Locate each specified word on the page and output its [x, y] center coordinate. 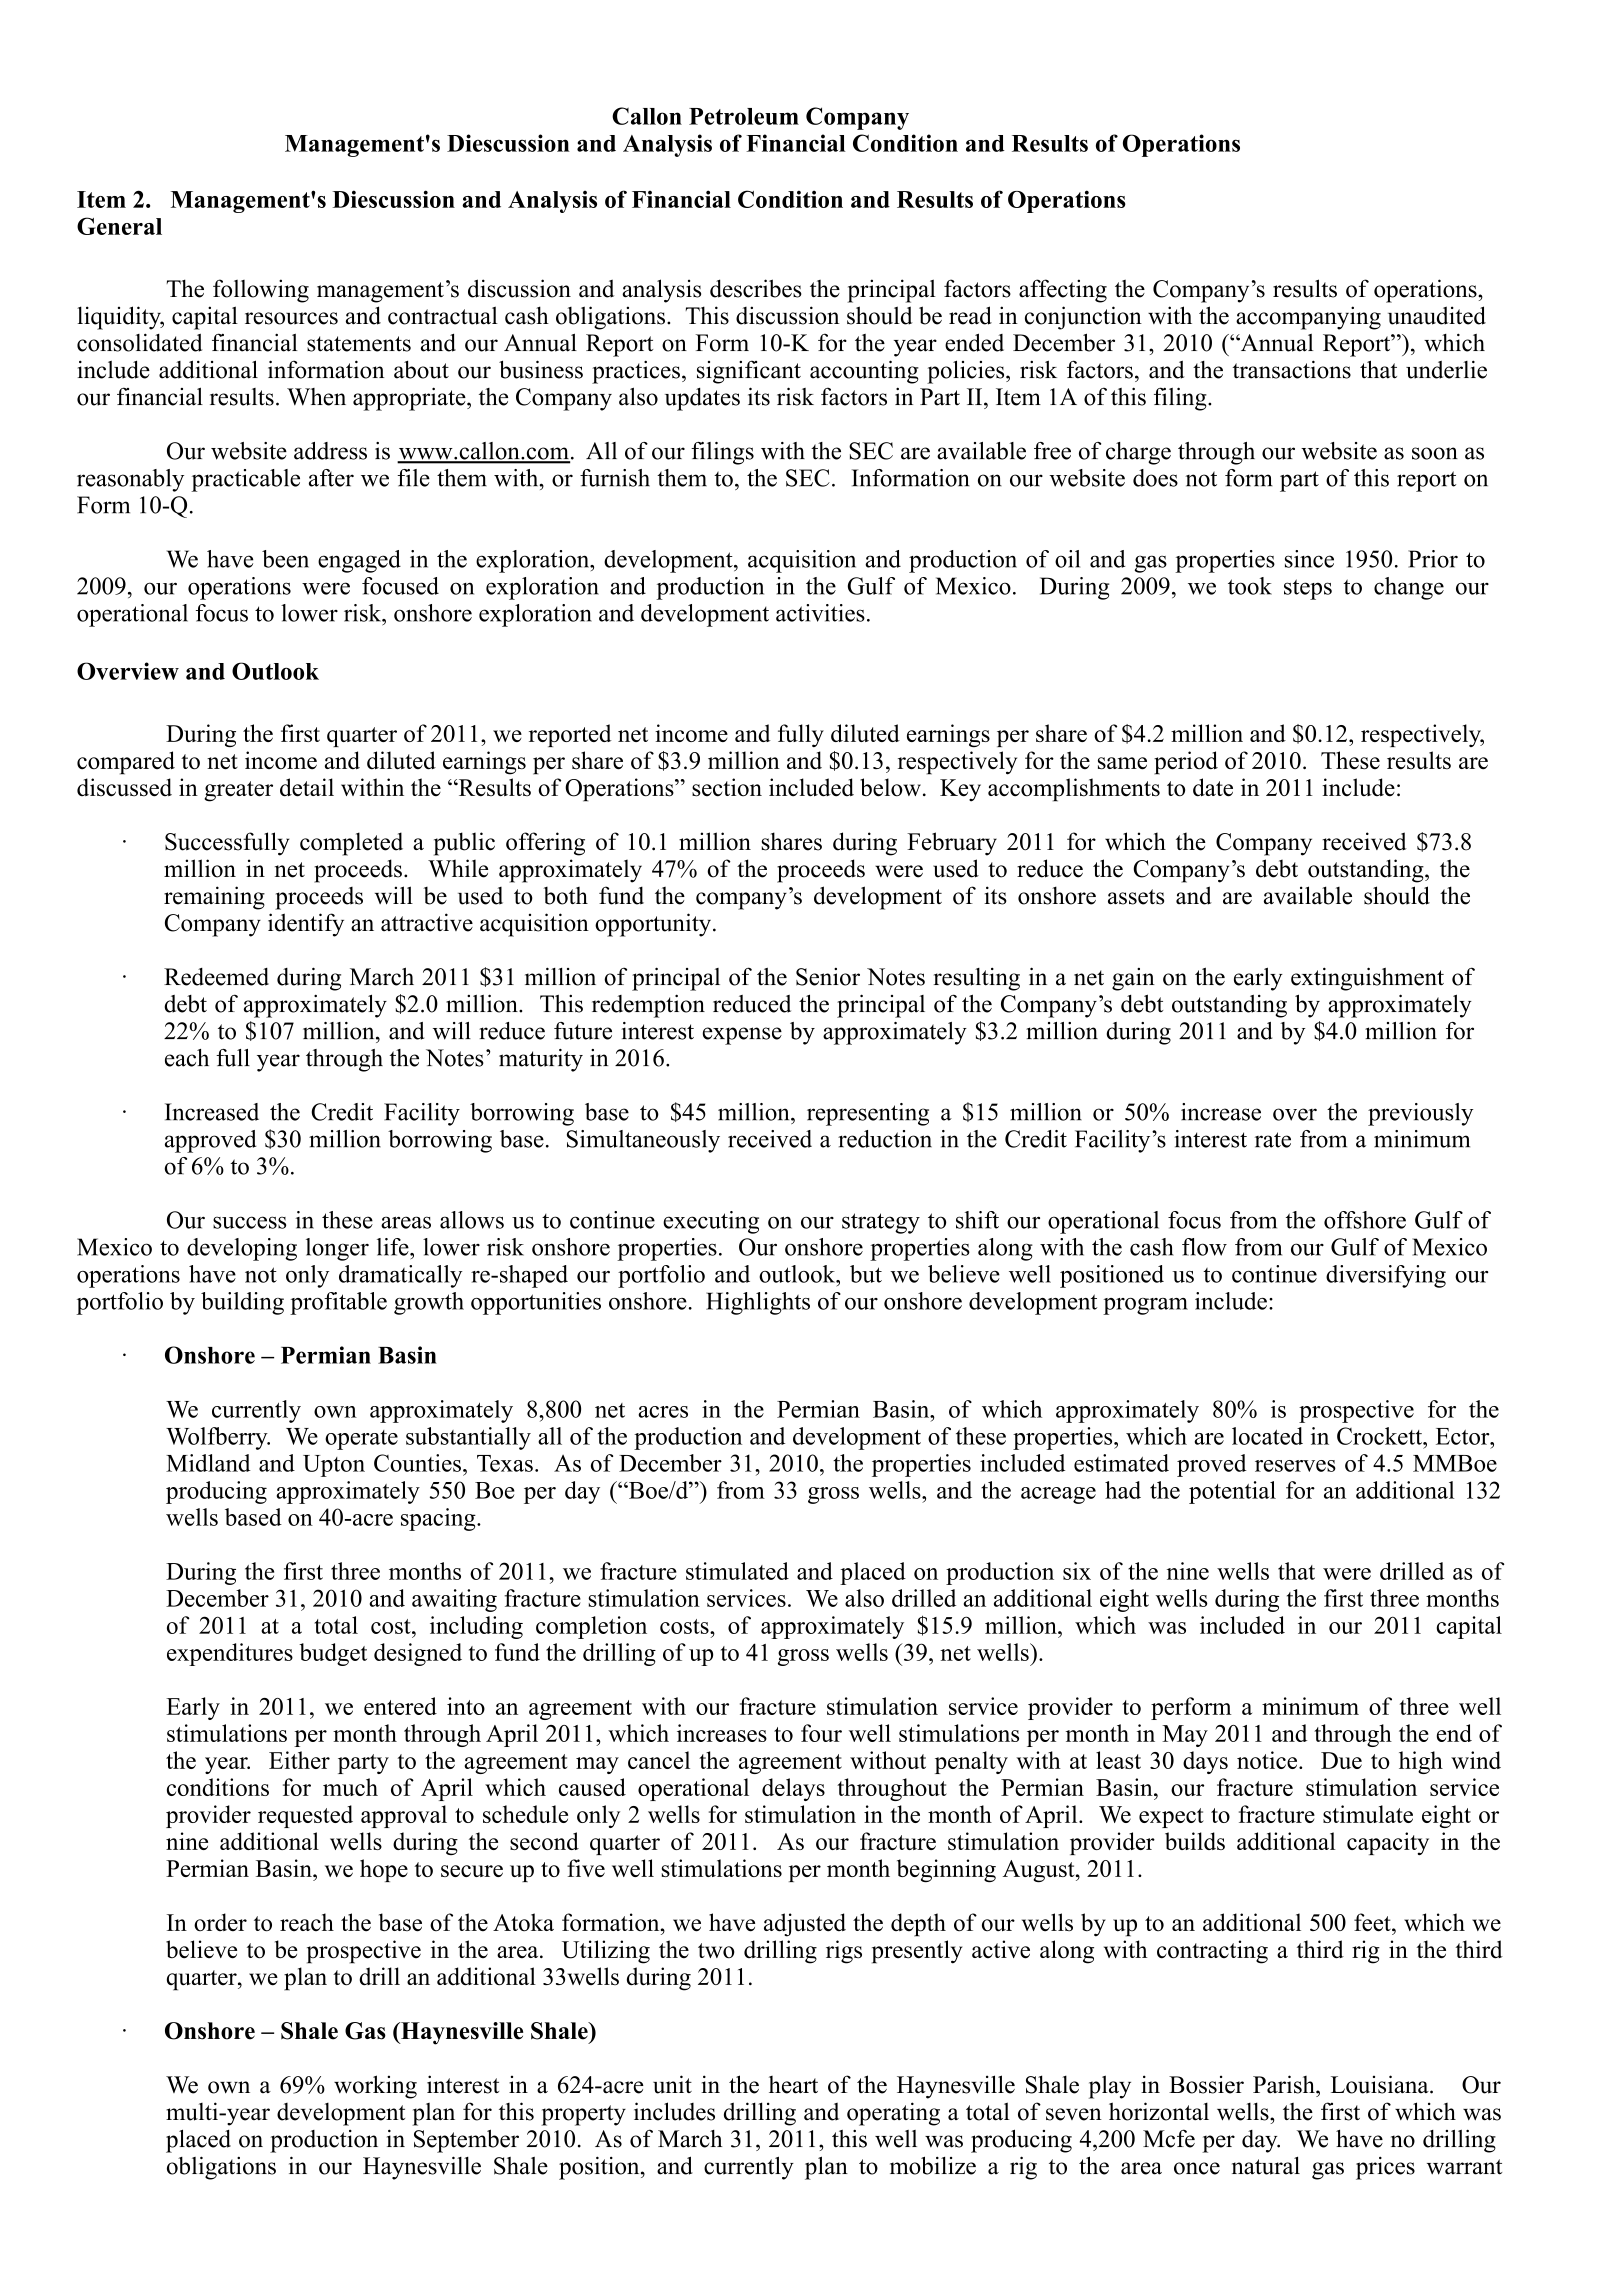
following [261, 291]
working [375, 2087]
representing [868, 1114]
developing [242, 1249]
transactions [1292, 369]
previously [1420, 1114]
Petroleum [744, 116]
